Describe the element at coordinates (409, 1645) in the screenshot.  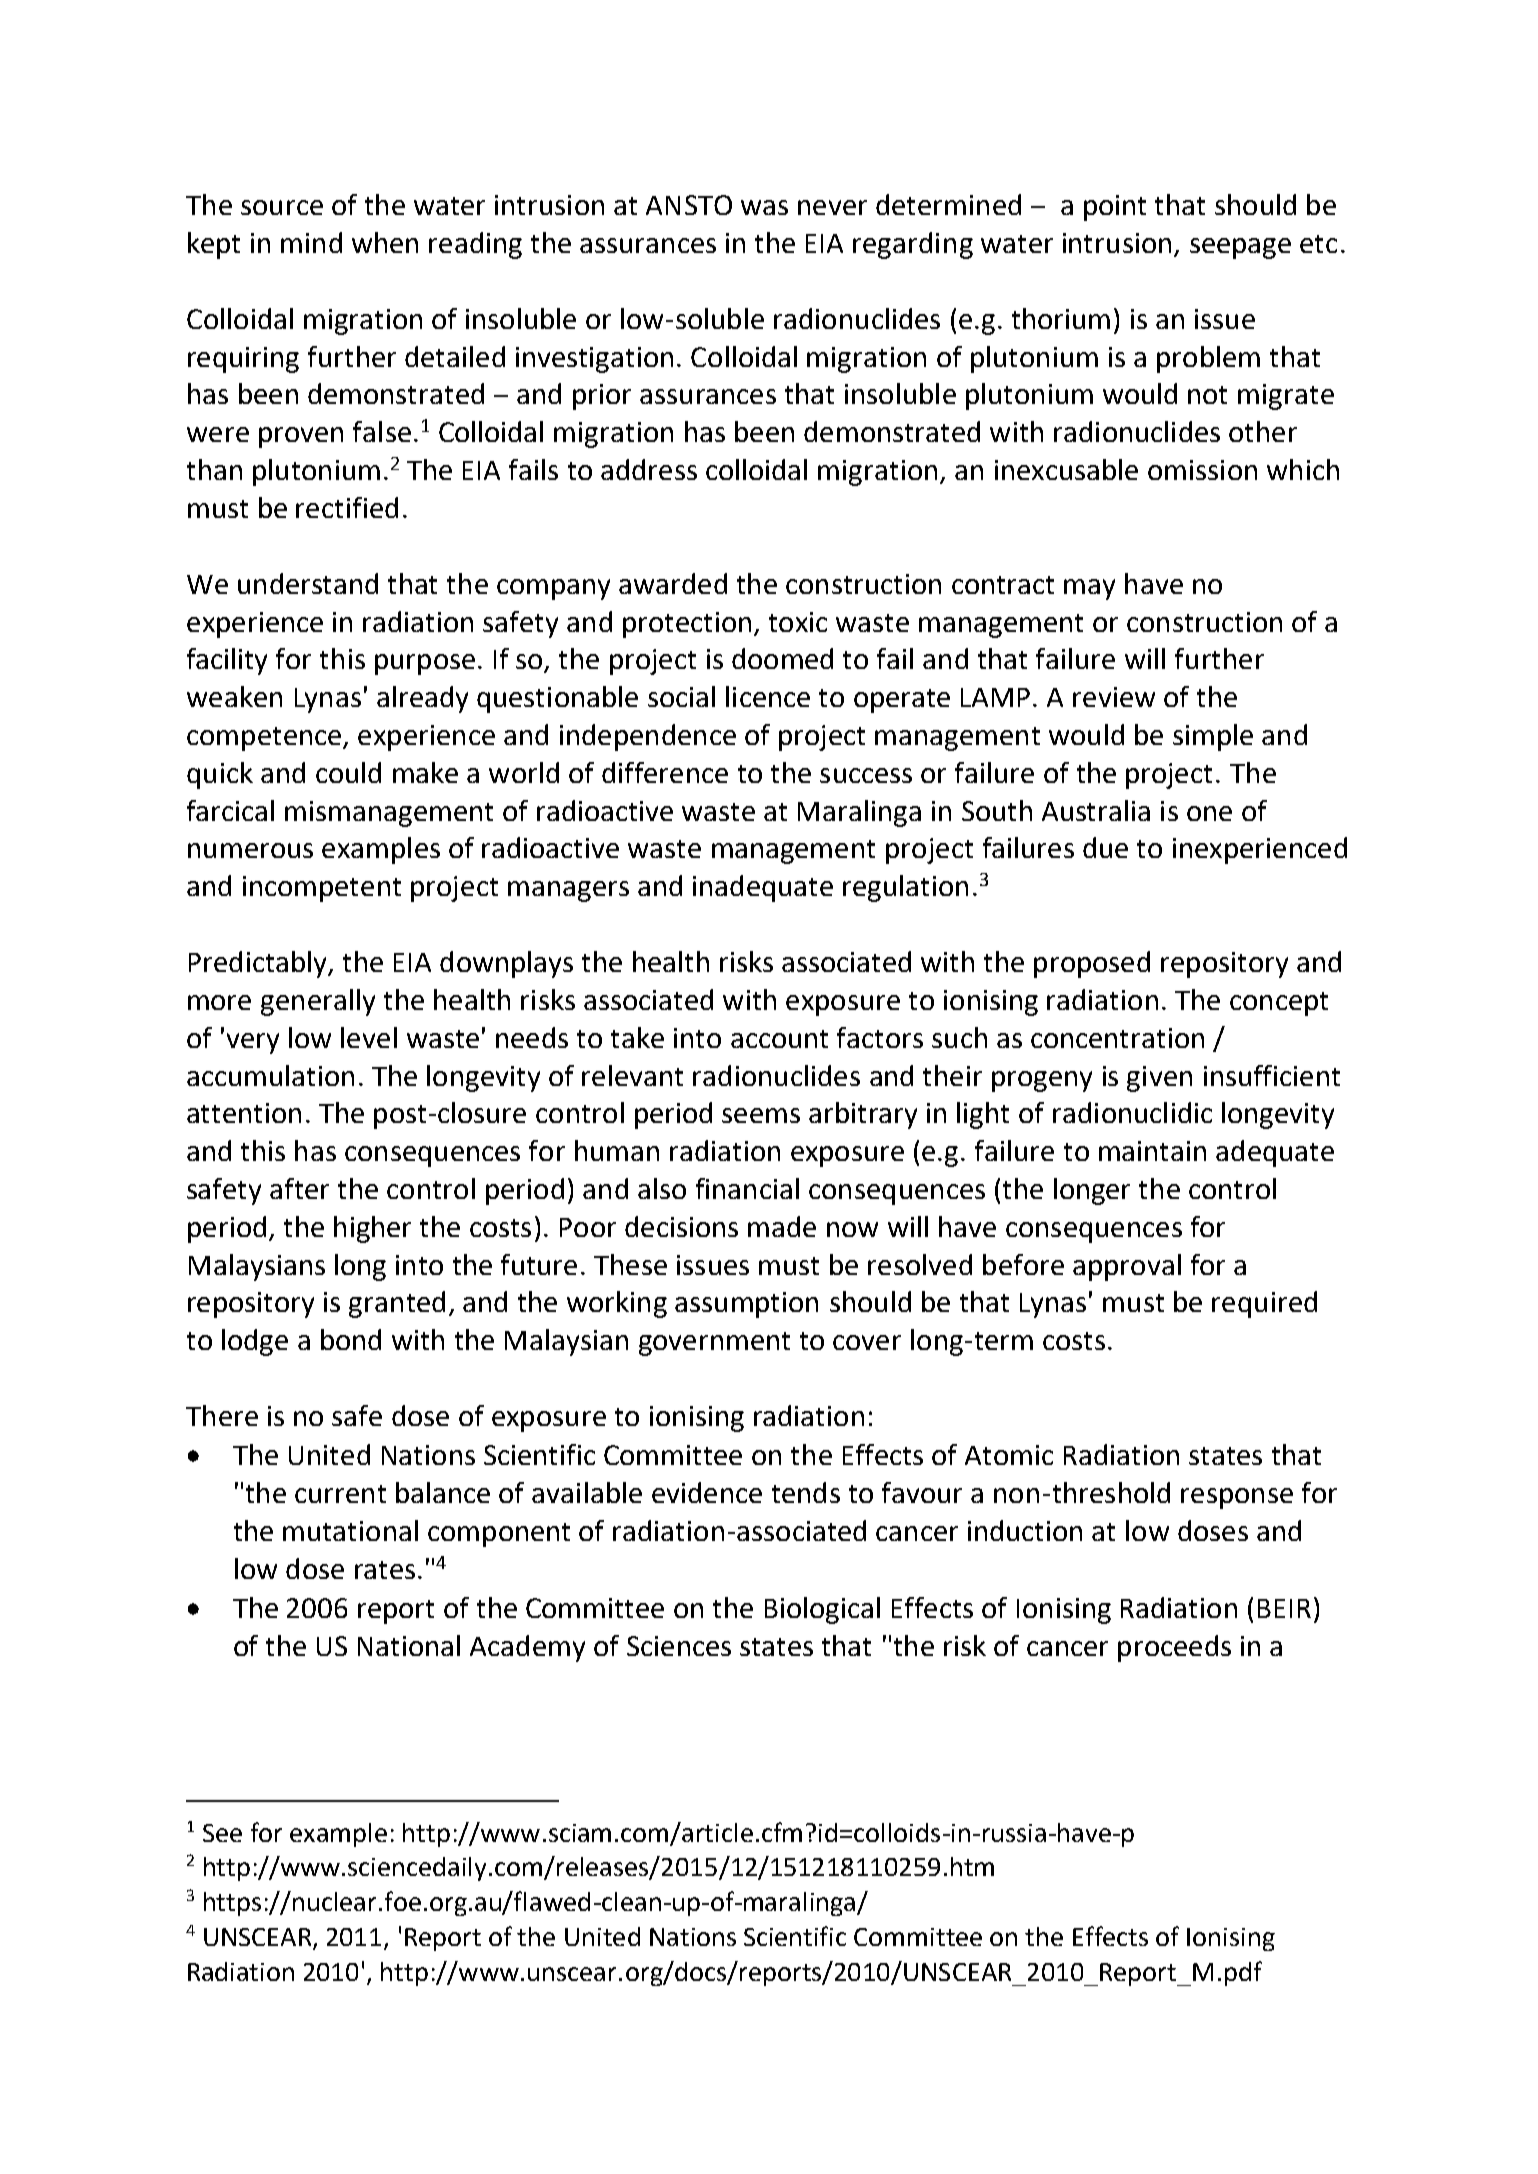
I see `National` at that location.
